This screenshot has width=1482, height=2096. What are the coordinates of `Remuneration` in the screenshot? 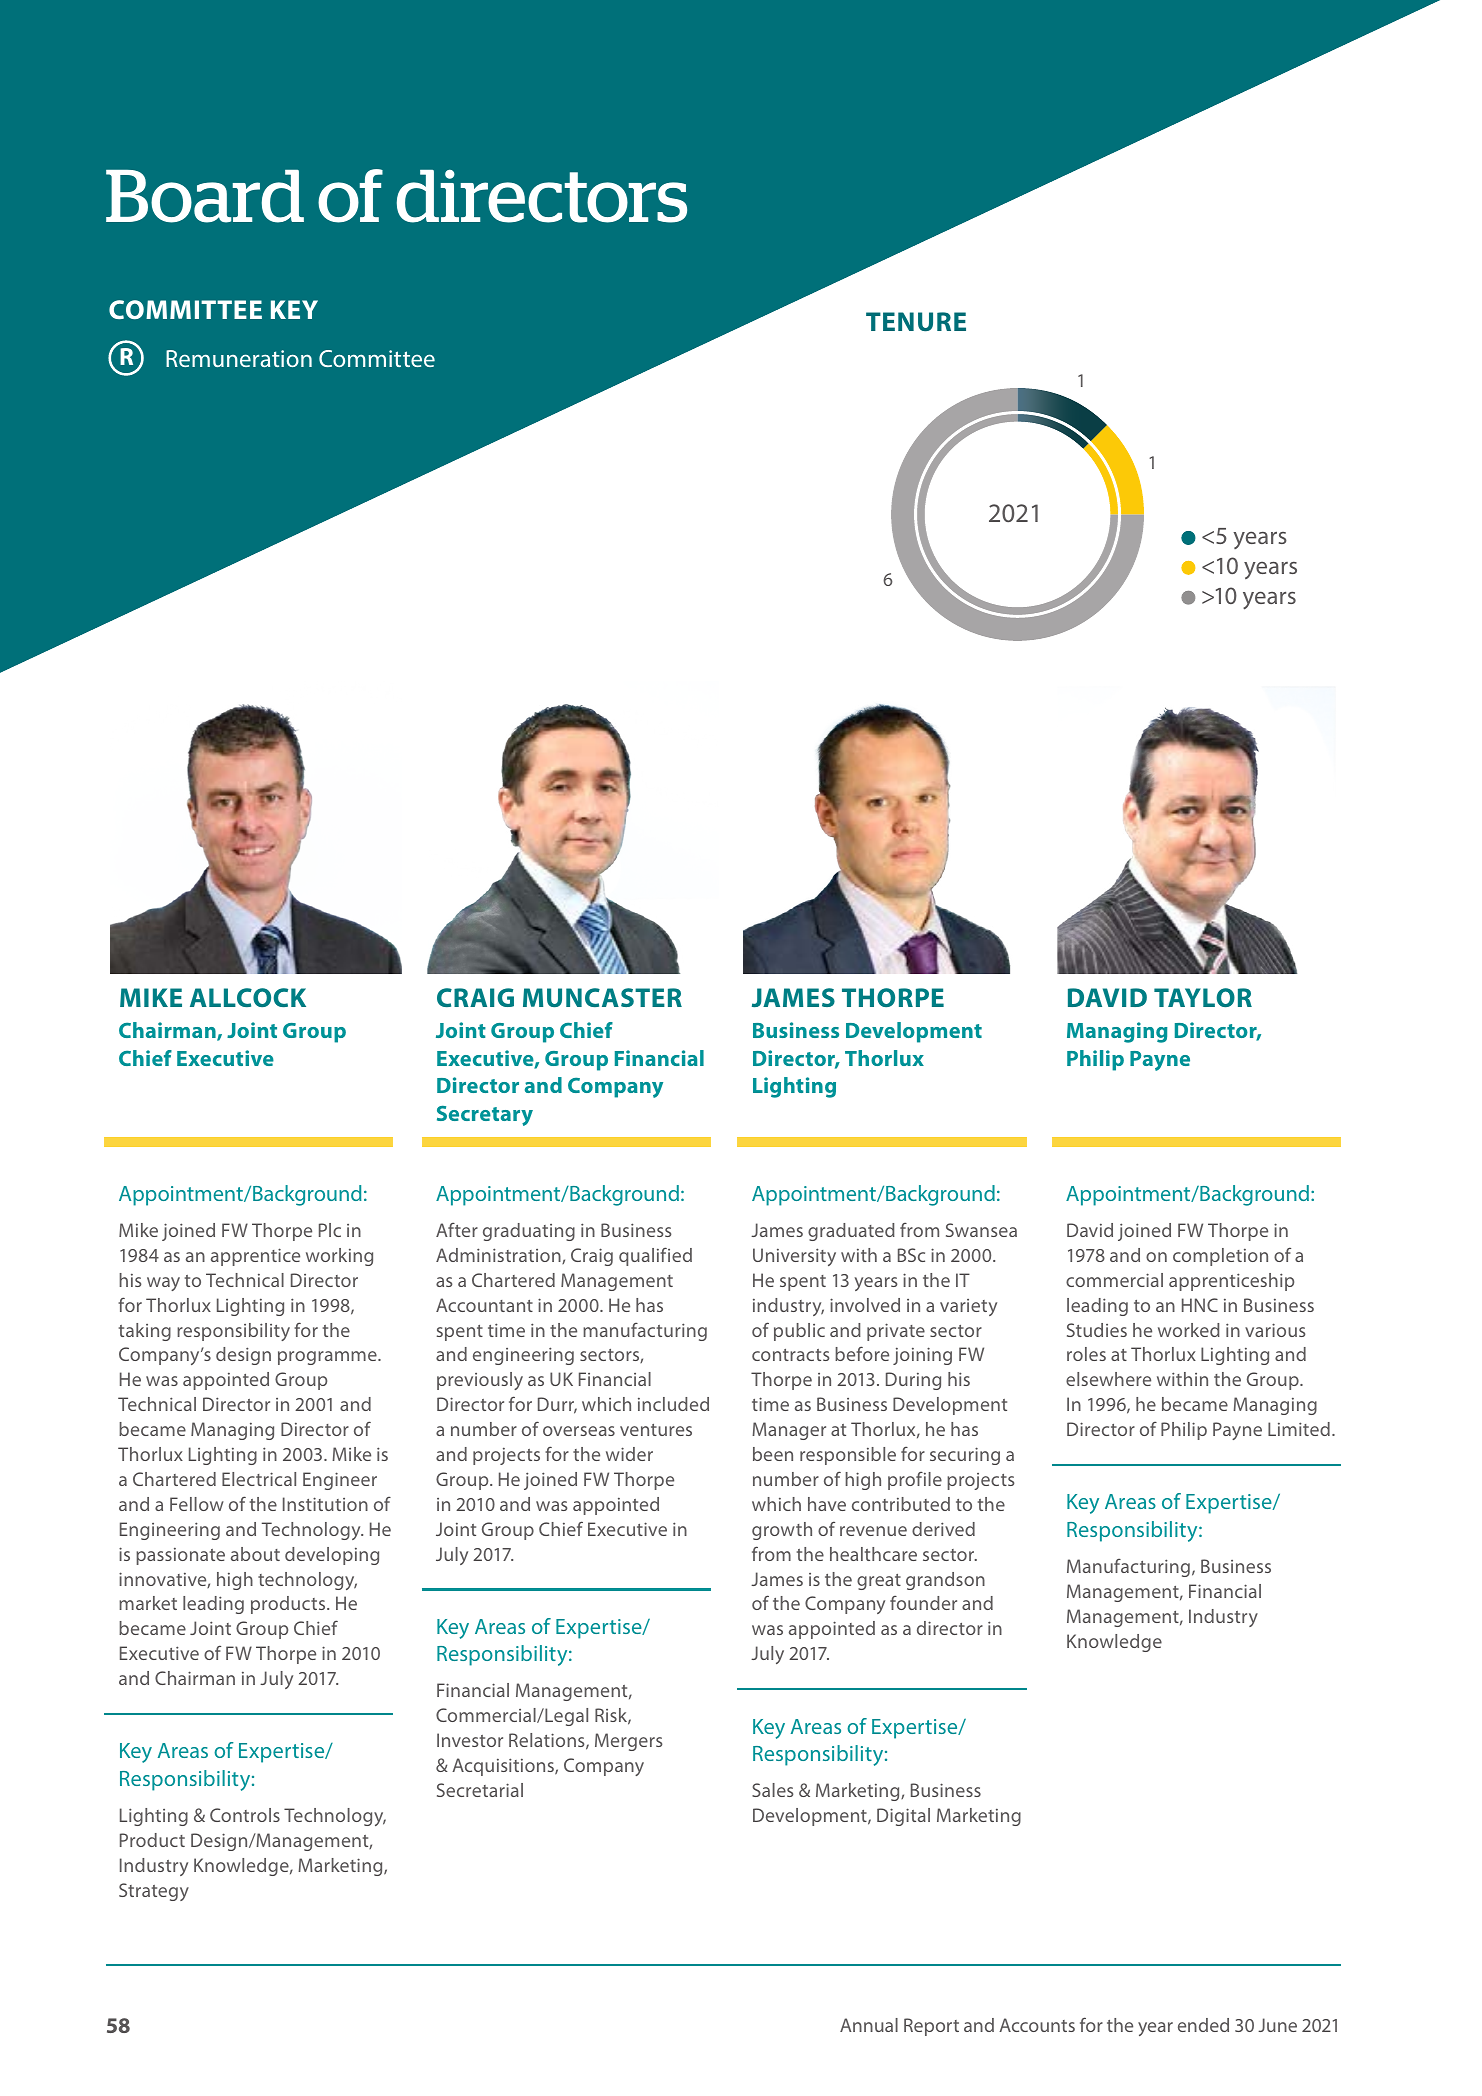 It's located at (239, 358).
